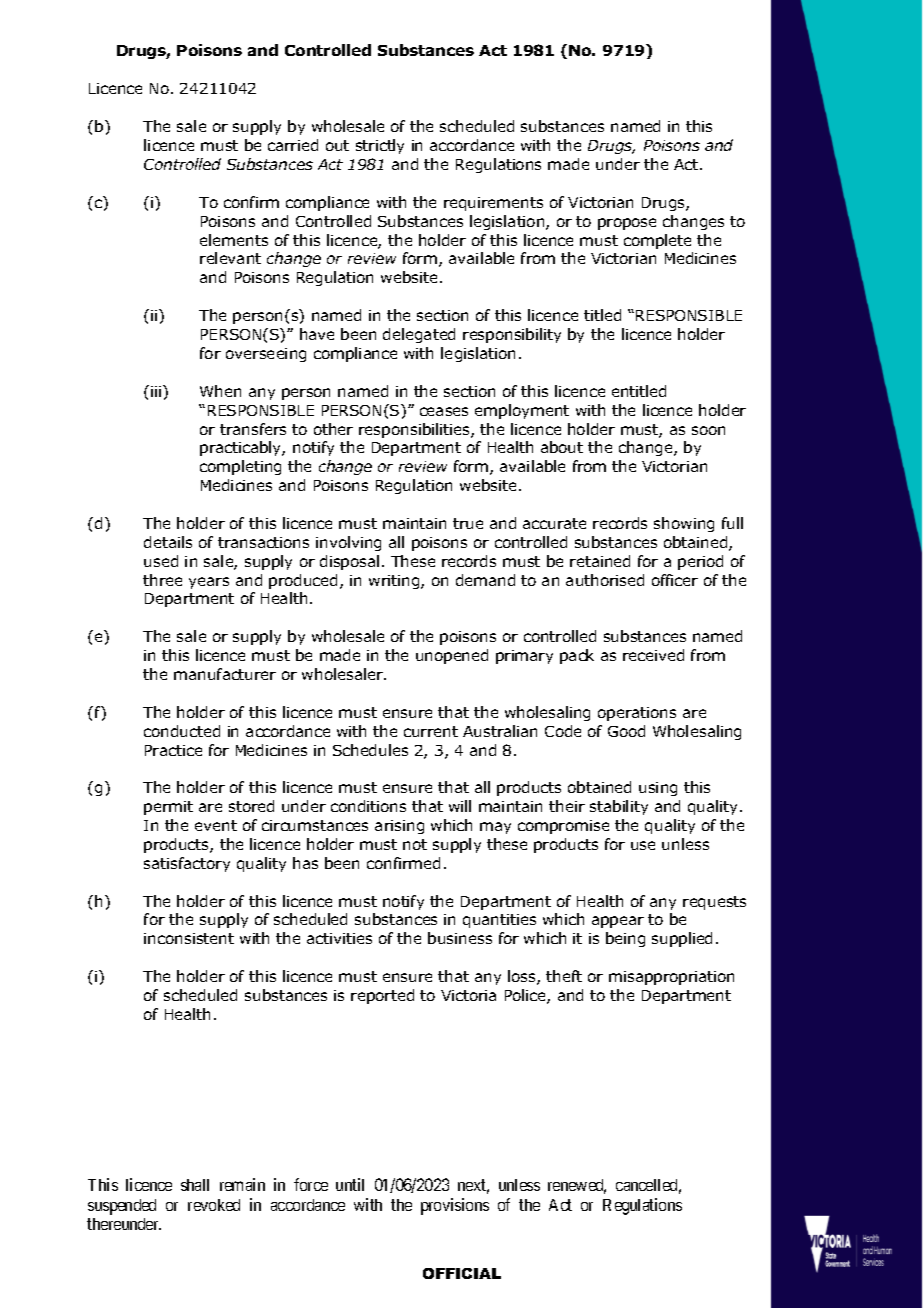  Describe the element at coordinates (455, 1206) in the document. I see `provisions` at that location.
